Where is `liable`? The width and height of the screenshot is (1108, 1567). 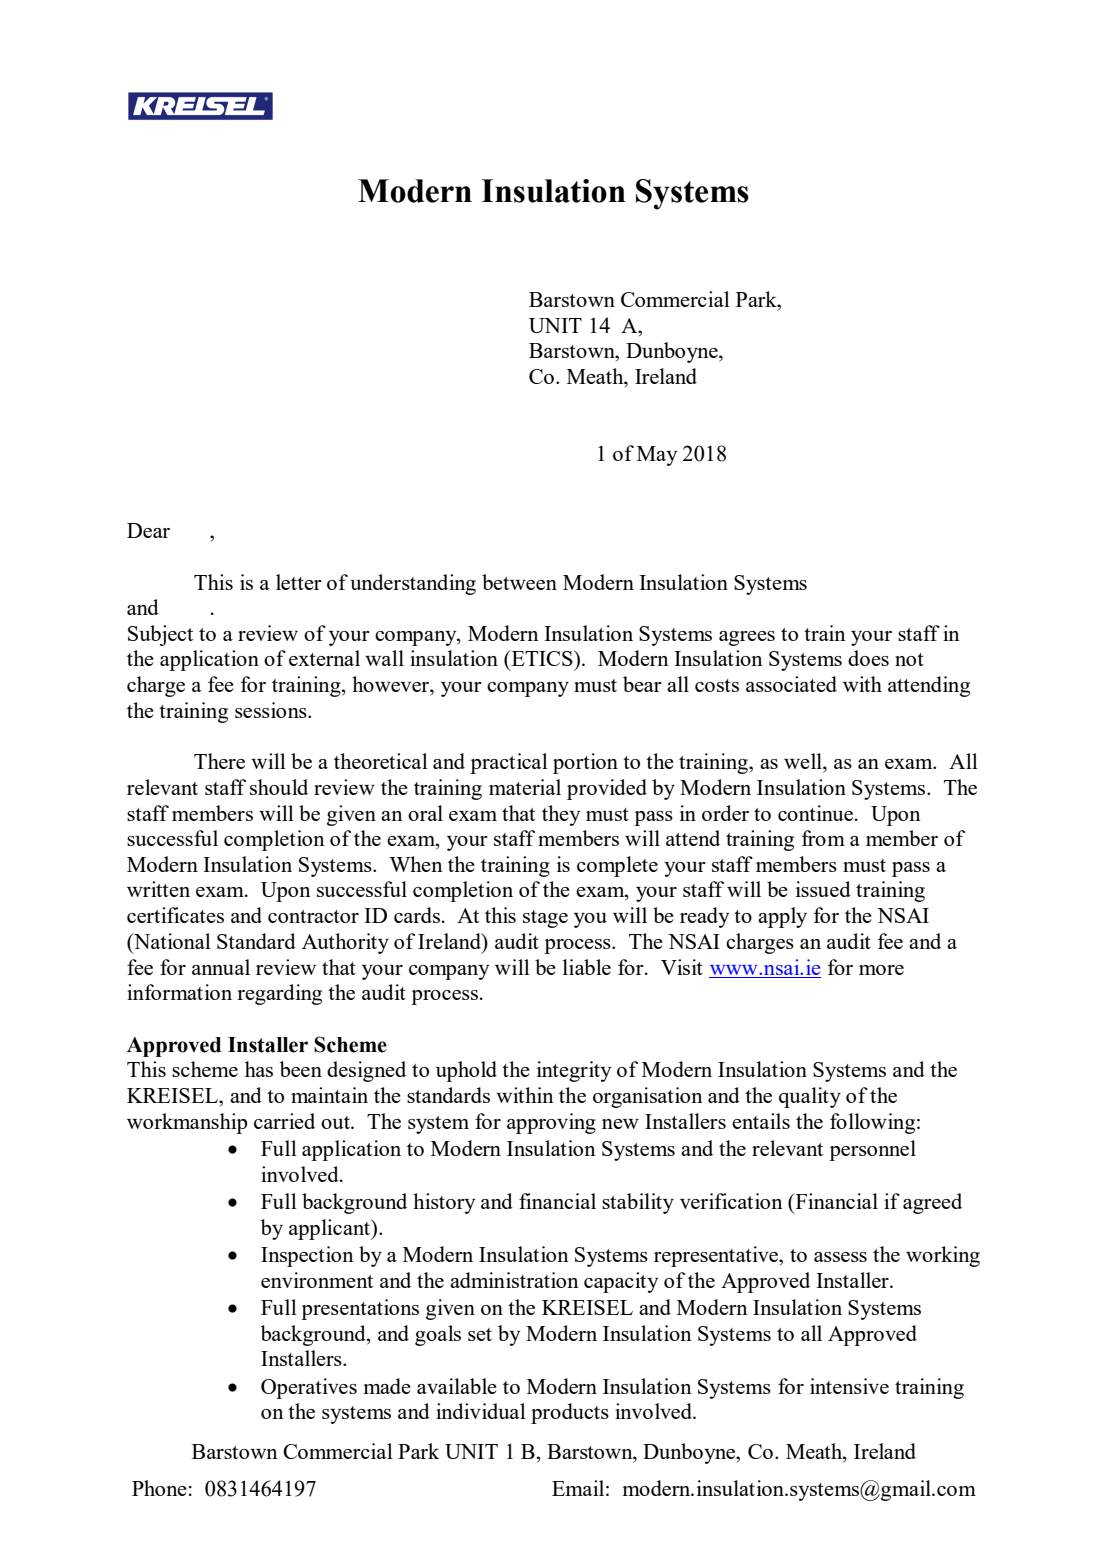
liable is located at coordinates (587, 967).
